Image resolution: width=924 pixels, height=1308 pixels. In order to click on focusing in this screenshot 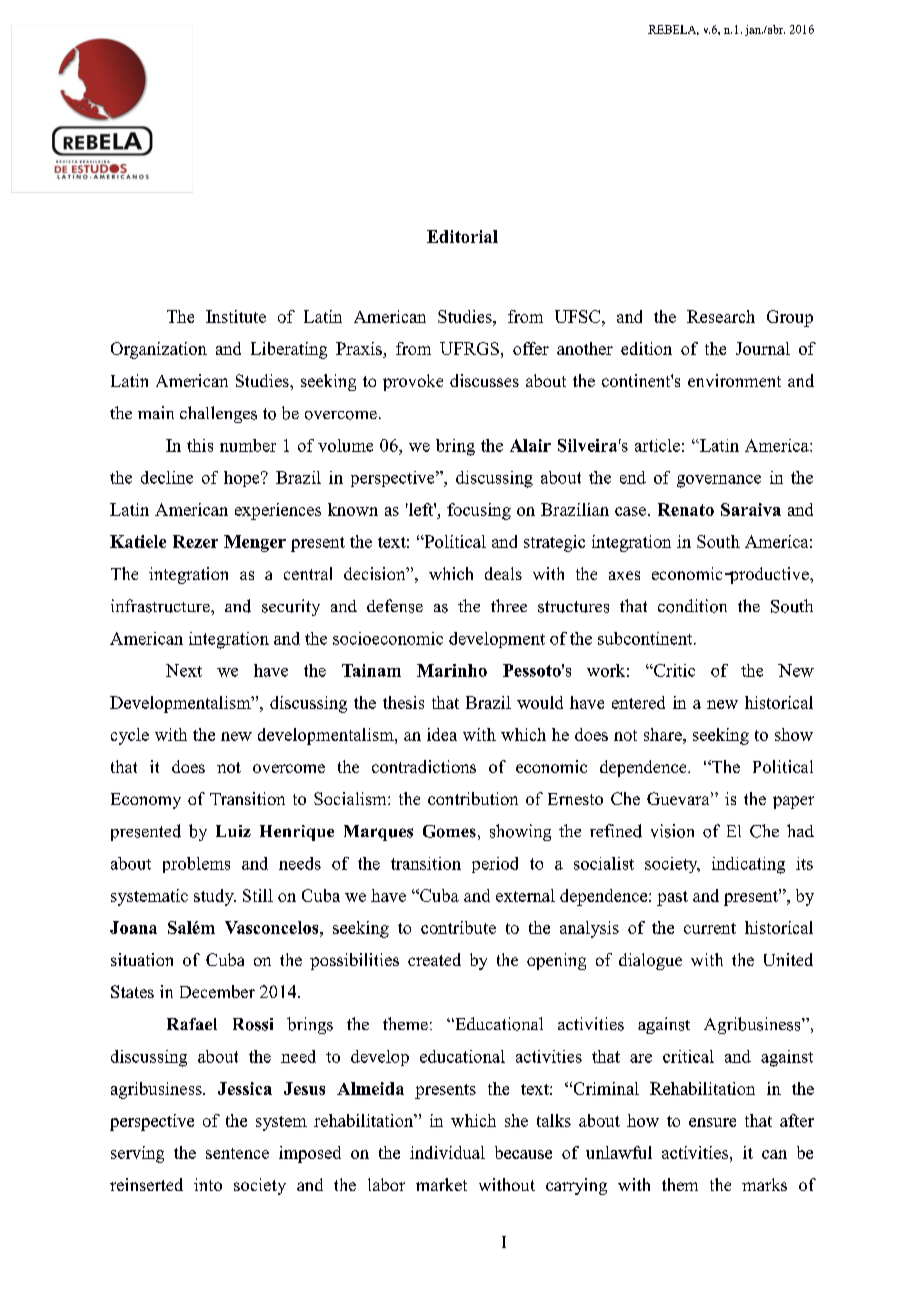, I will do `click(479, 511)`.
